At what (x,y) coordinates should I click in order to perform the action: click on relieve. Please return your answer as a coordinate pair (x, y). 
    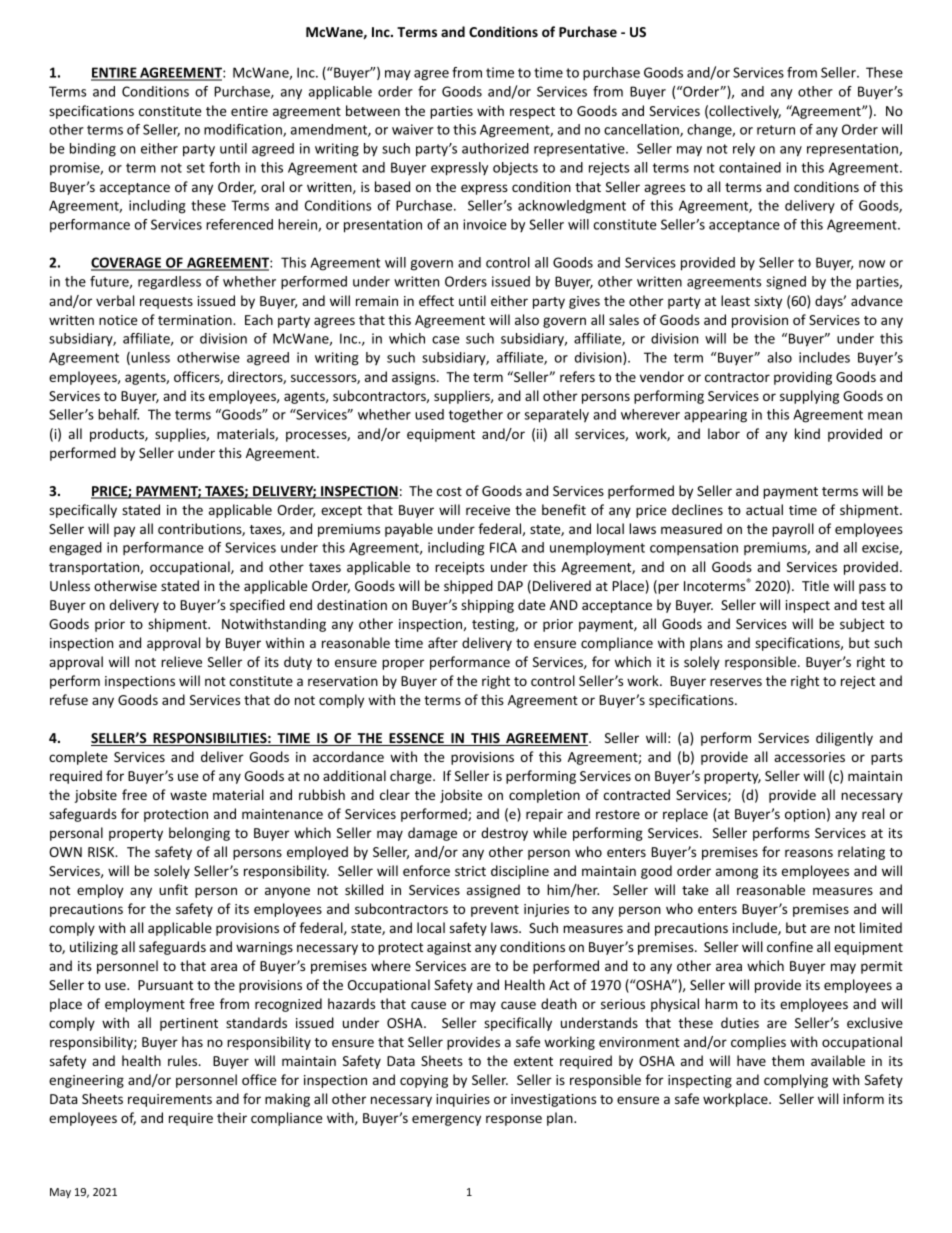
    Looking at the image, I should click on (181, 661).
